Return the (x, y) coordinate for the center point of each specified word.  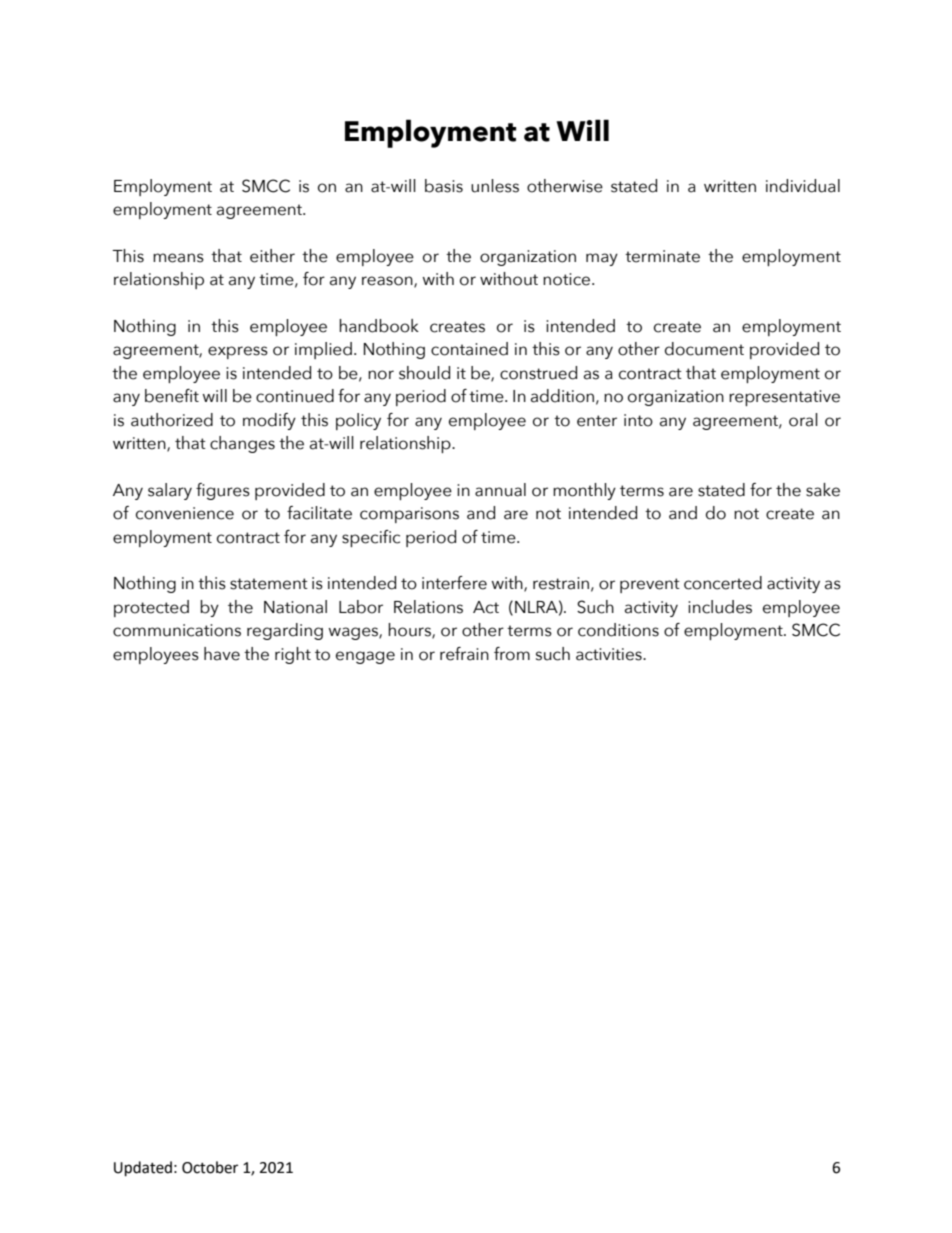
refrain (464, 654)
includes (720, 607)
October (210, 1167)
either (272, 256)
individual (803, 186)
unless (495, 186)
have (222, 654)
